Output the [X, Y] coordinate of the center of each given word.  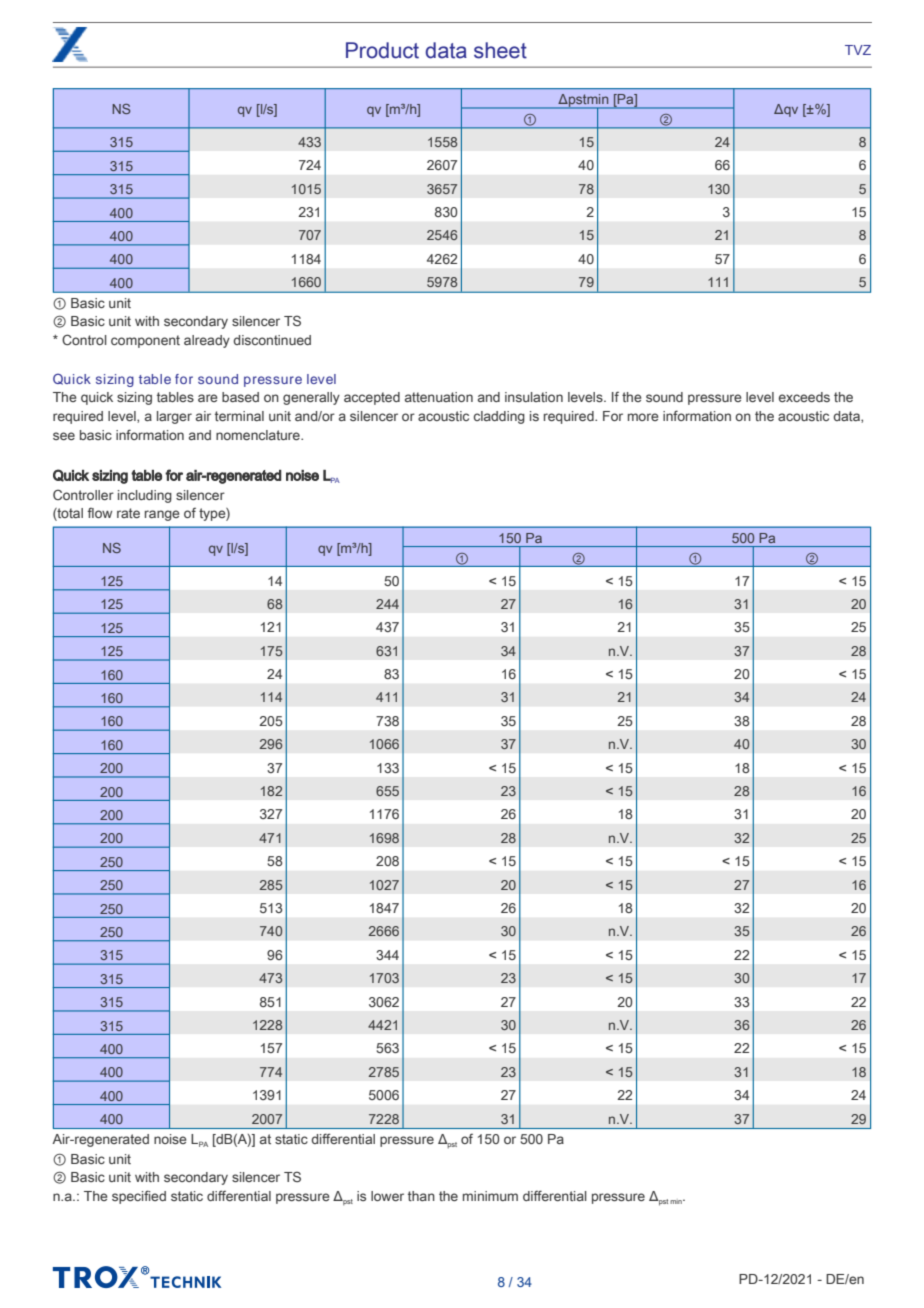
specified [139, 1197]
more [643, 417]
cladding [499, 417]
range [162, 515]
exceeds [804, 397]
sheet [500, 50]
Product [382, 50]
